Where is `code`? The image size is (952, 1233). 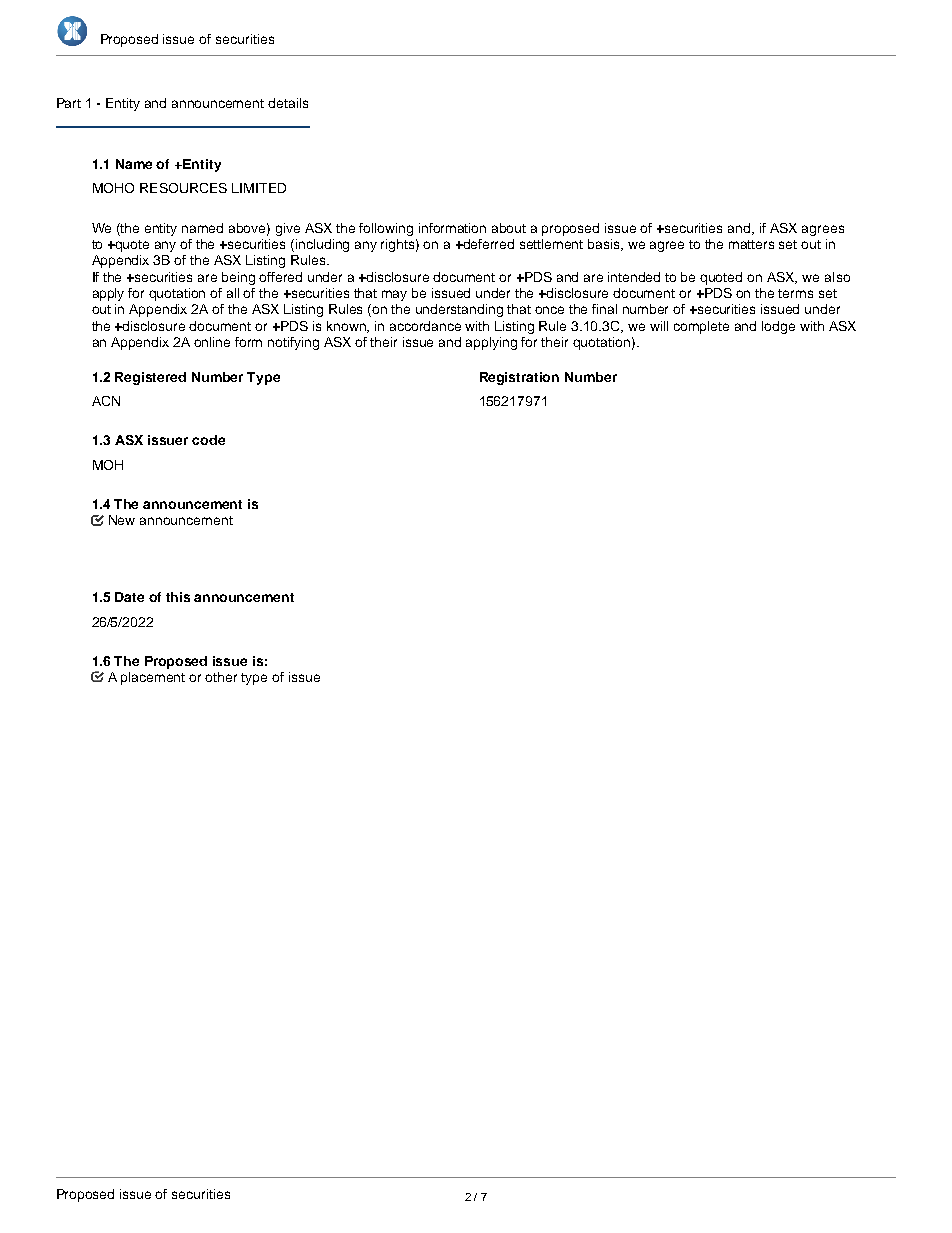 code is located at coordinates (208, 440).
